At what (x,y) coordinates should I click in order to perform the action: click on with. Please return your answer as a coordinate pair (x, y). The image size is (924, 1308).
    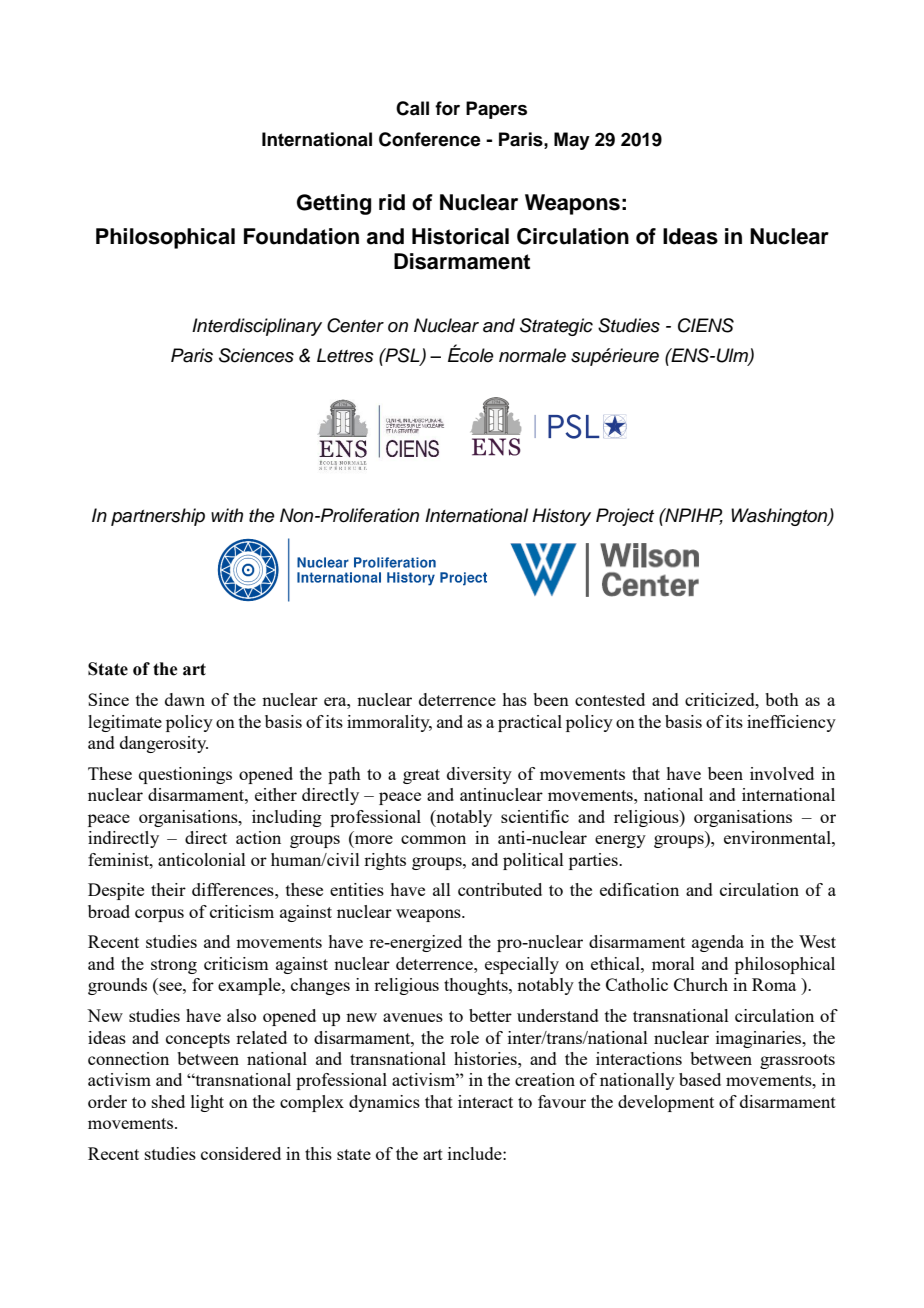
    Looking at the image, I should click on (227, 515).
